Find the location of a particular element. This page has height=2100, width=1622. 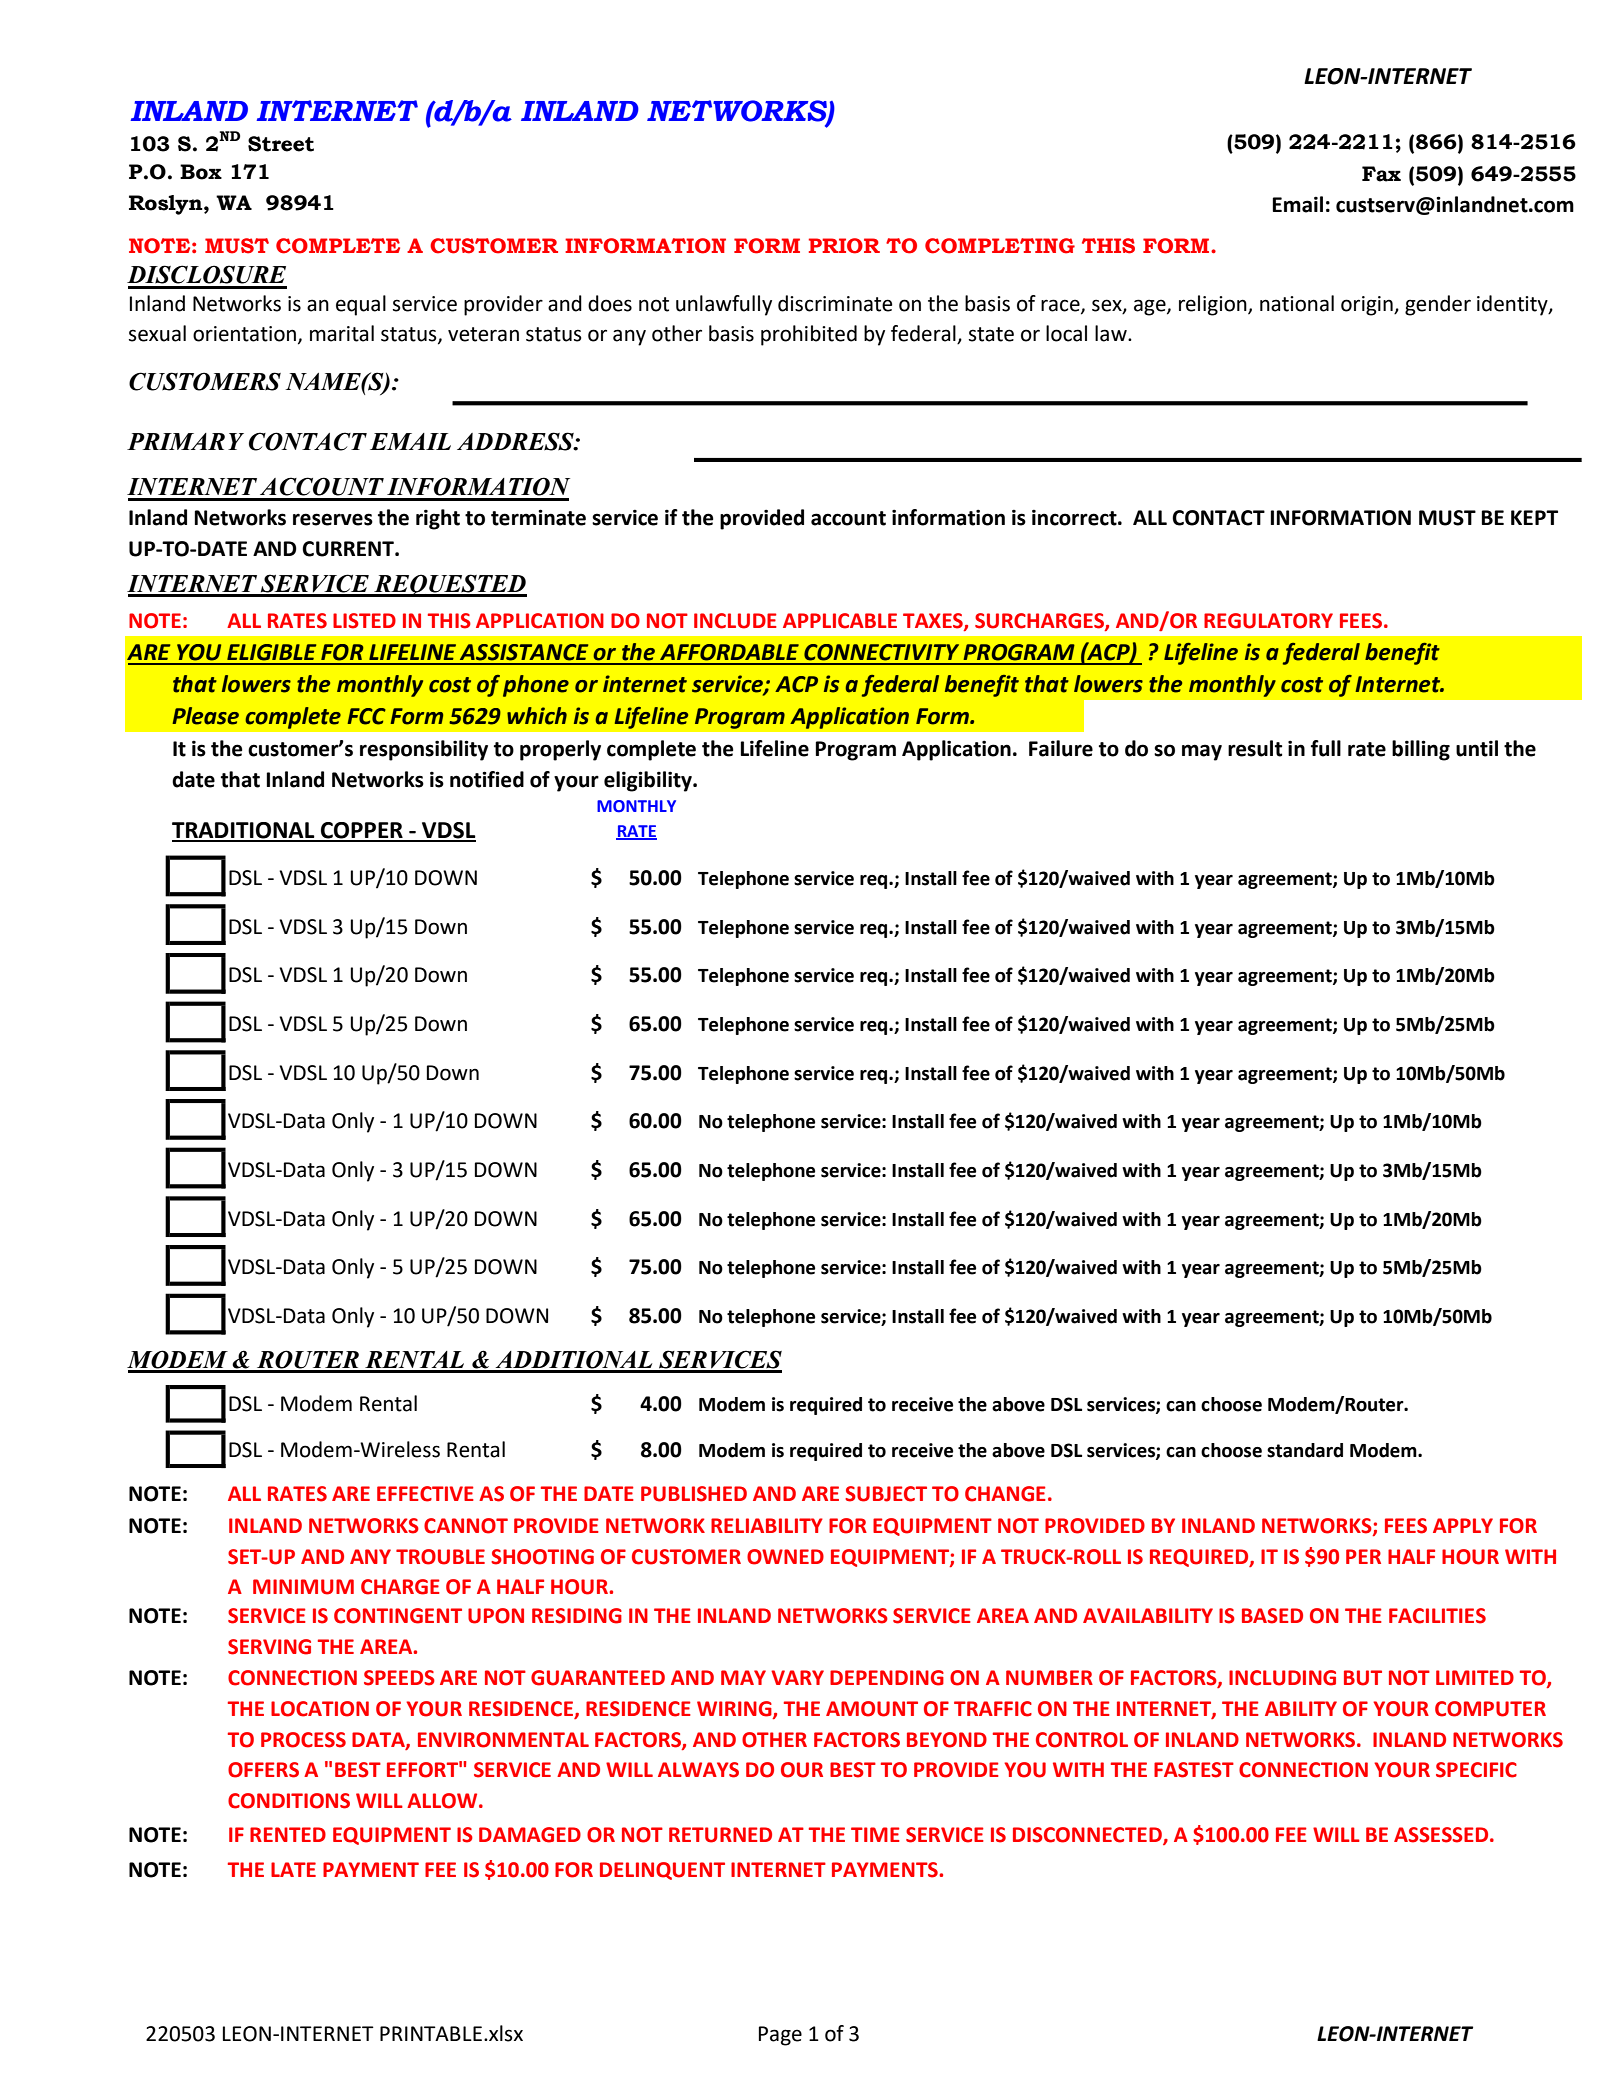

OWNED is located at coordinates (785, 1557).
